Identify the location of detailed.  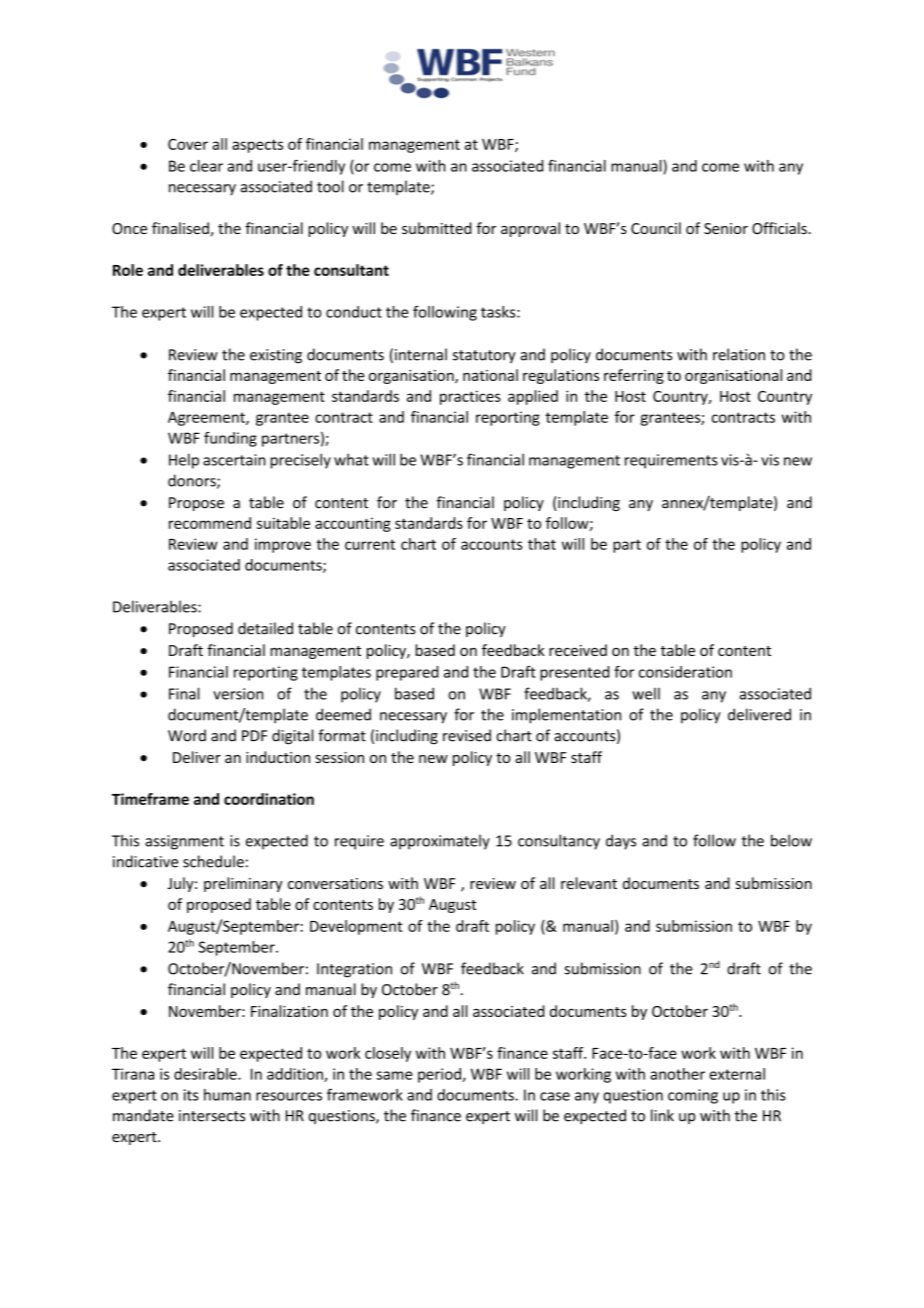
(265, 628).
